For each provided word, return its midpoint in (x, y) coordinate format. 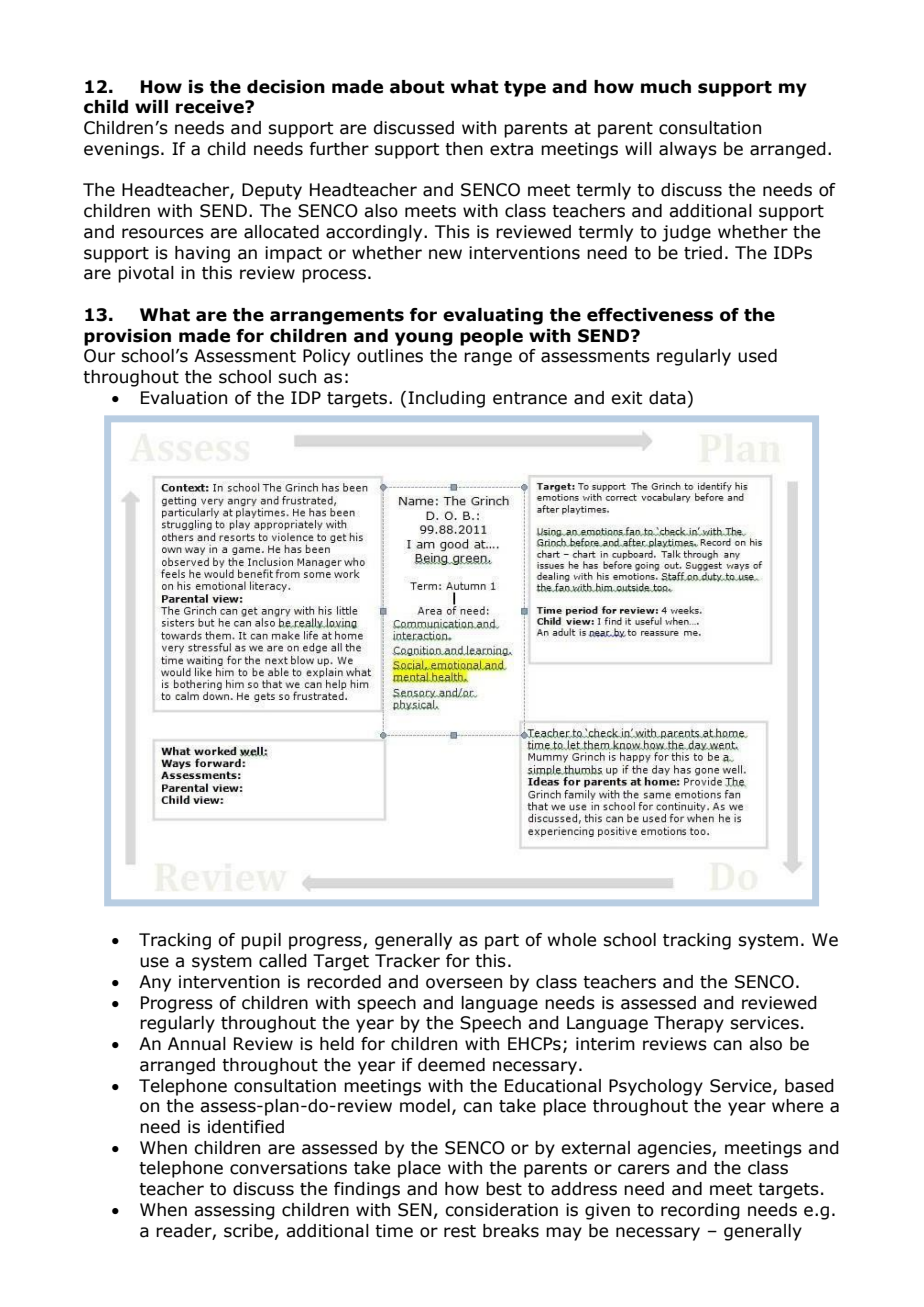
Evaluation (184, 398)
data (667, 398)
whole (572, 940)
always (688, 150)
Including (446, 399)
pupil (261, 941)
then (464, 149)
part (502, 942)
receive (211, 107)
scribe (248, 1231)
